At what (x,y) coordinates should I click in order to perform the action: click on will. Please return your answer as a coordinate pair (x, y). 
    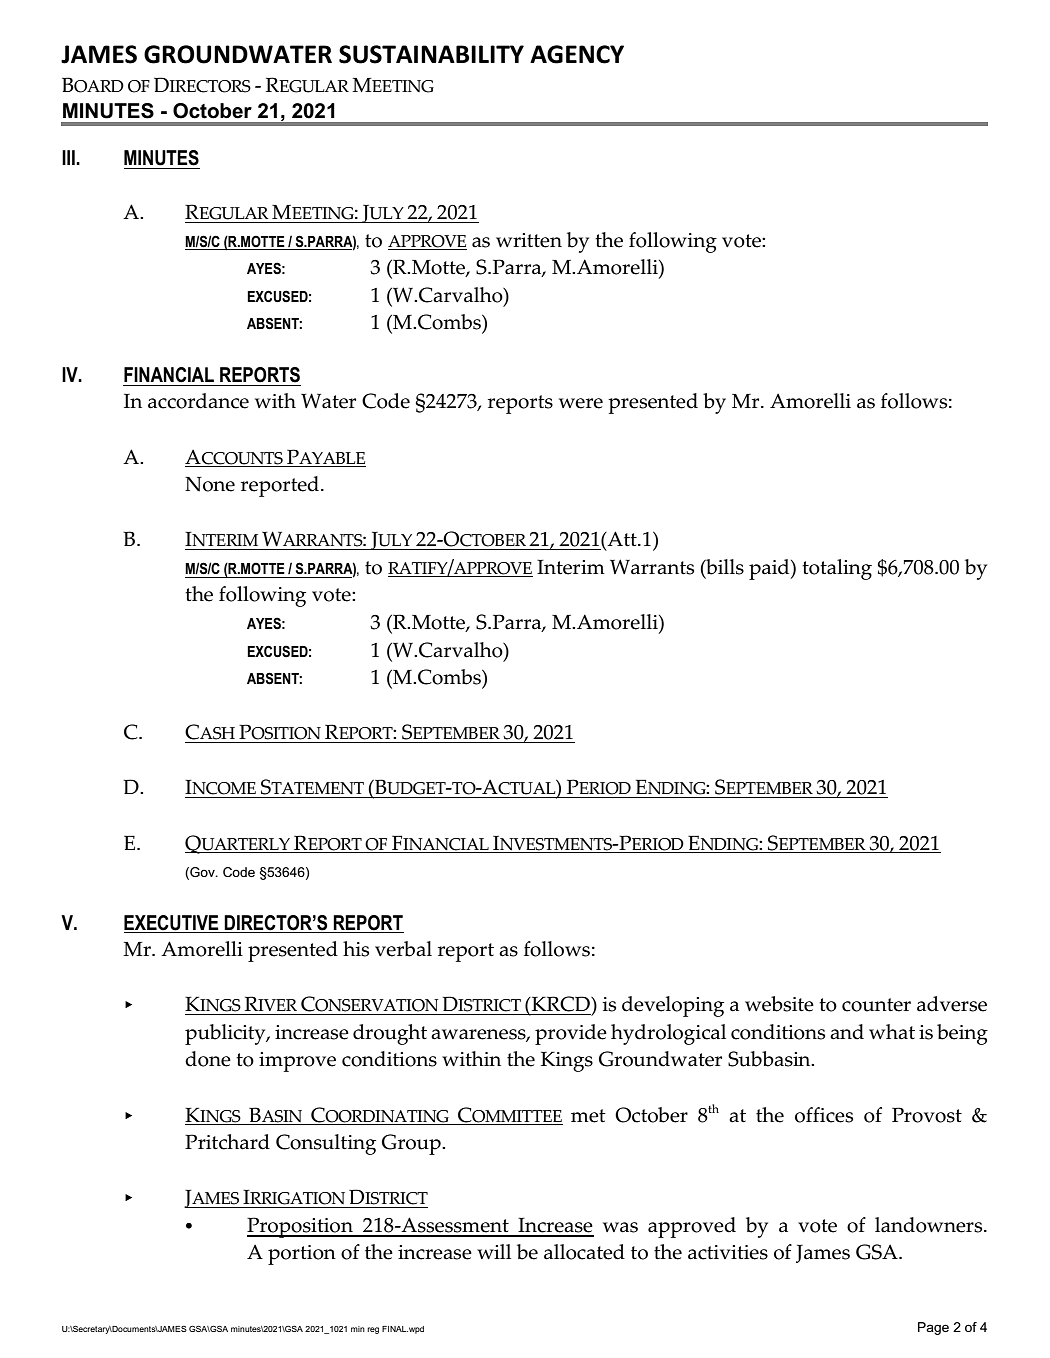
    Looking at the image, I should click on (494, 1251).
